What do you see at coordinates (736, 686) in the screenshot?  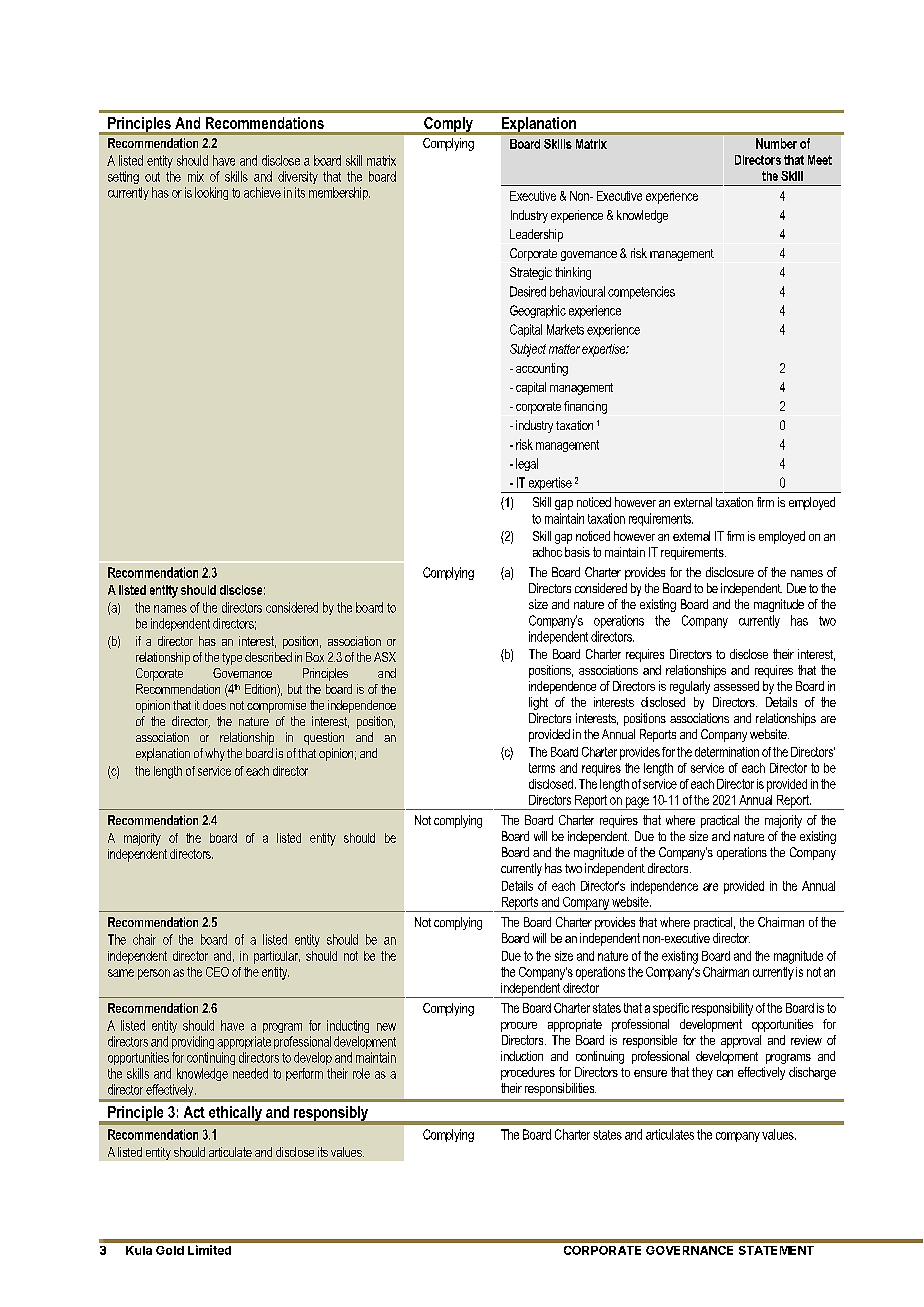 I see `assessed` at bounding box center [736, 686].
